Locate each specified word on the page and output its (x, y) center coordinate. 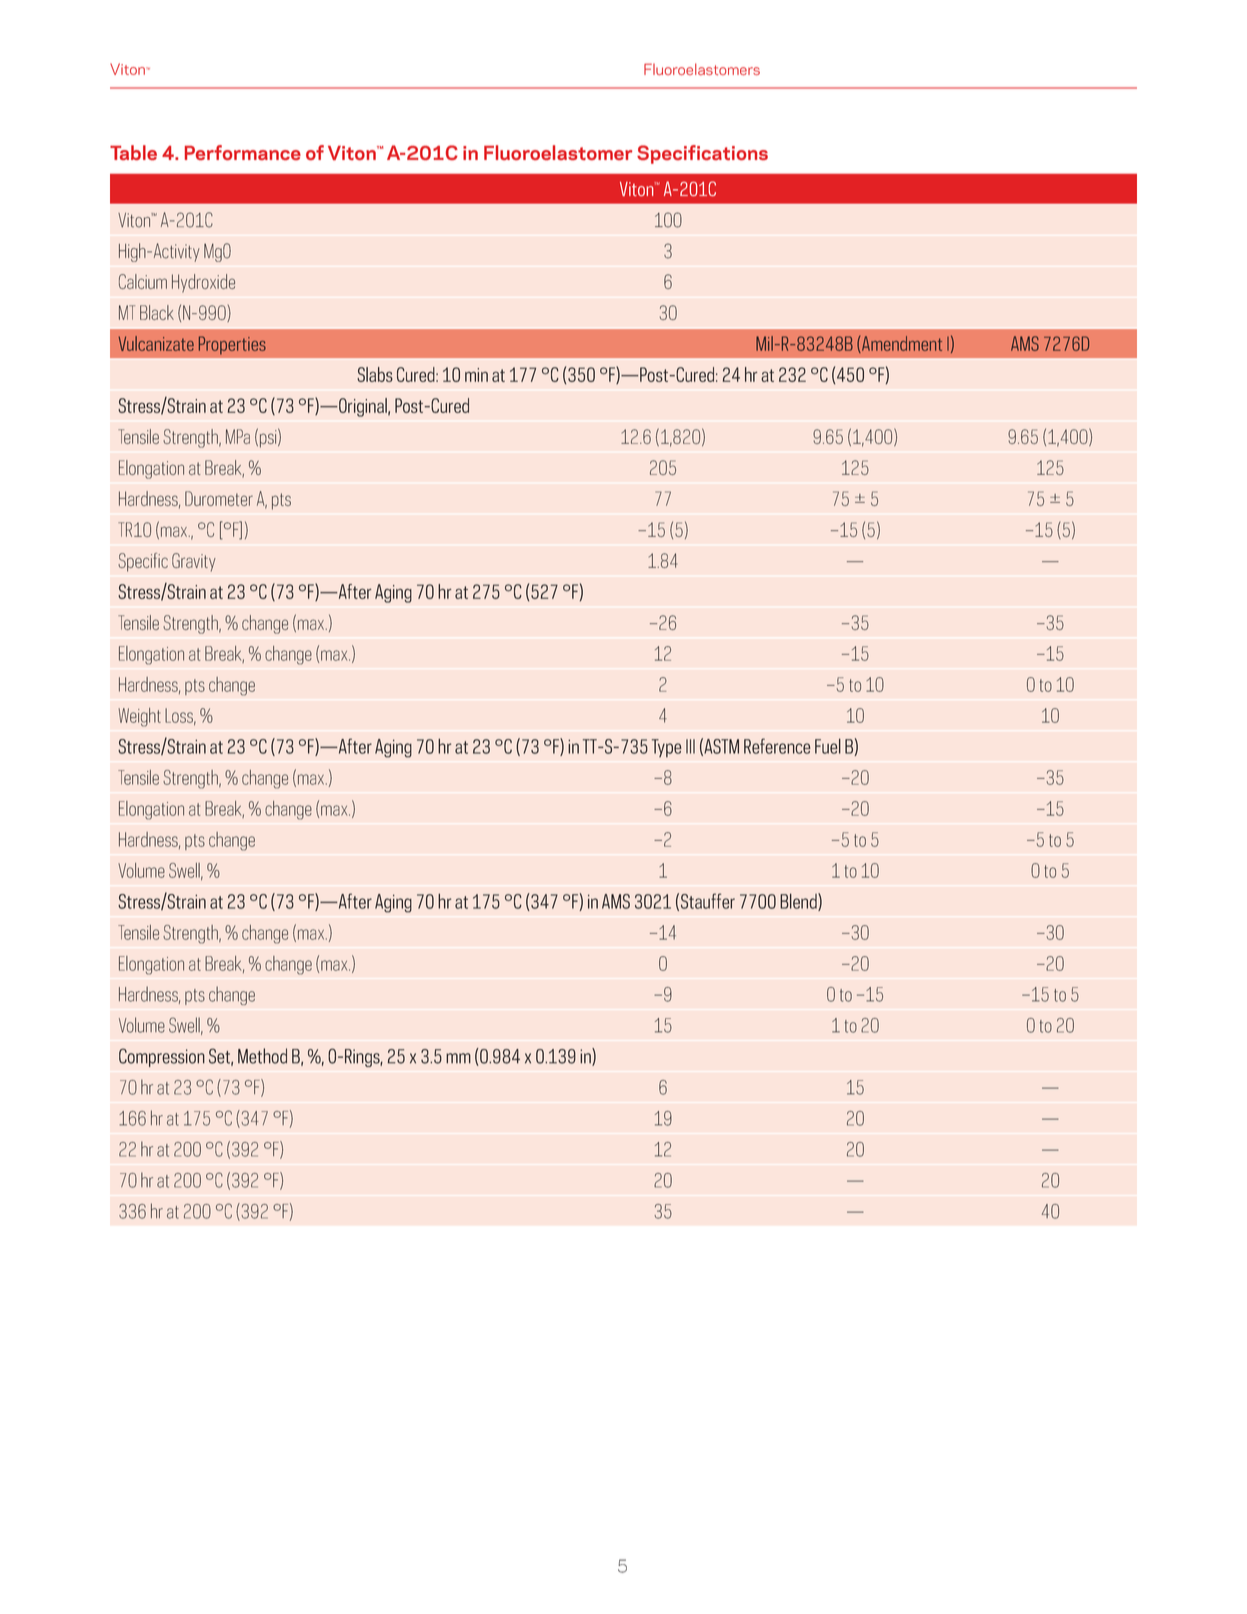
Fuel (828, 746)
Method (262, 1056)
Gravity (194, 562)
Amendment (901, 344)
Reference (777, 746)
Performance (243, 152)
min (476, 375)
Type (667, 748)
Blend (799, 902)
